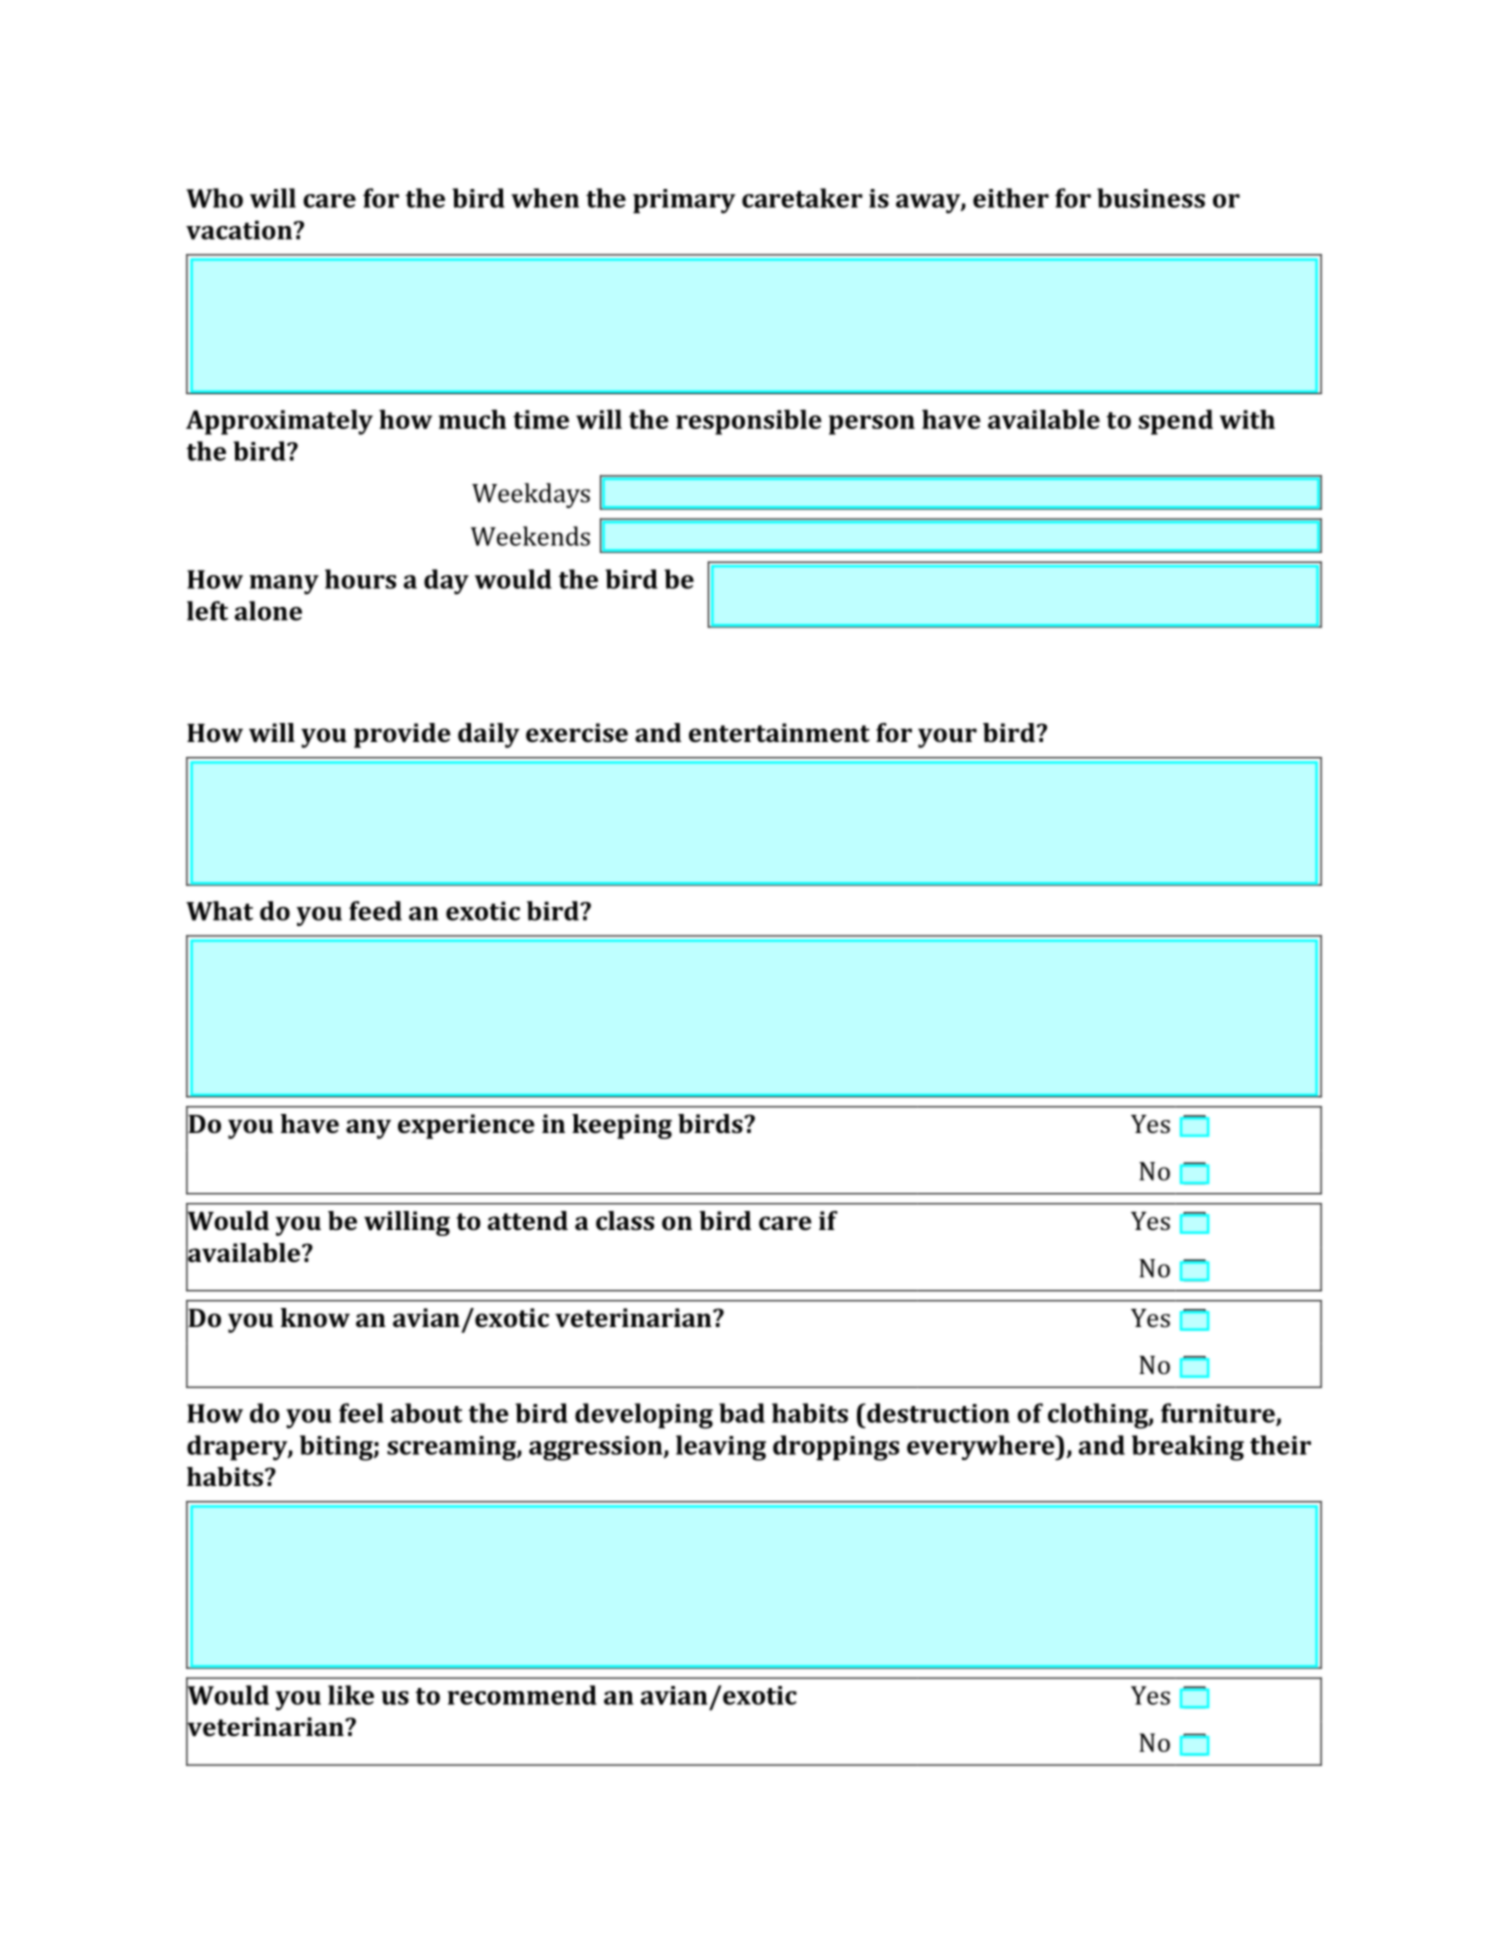 This document has width=1508, height=1951. Describe the element at coordinates (240, 230) in the document. I see `vacation` at that location.
